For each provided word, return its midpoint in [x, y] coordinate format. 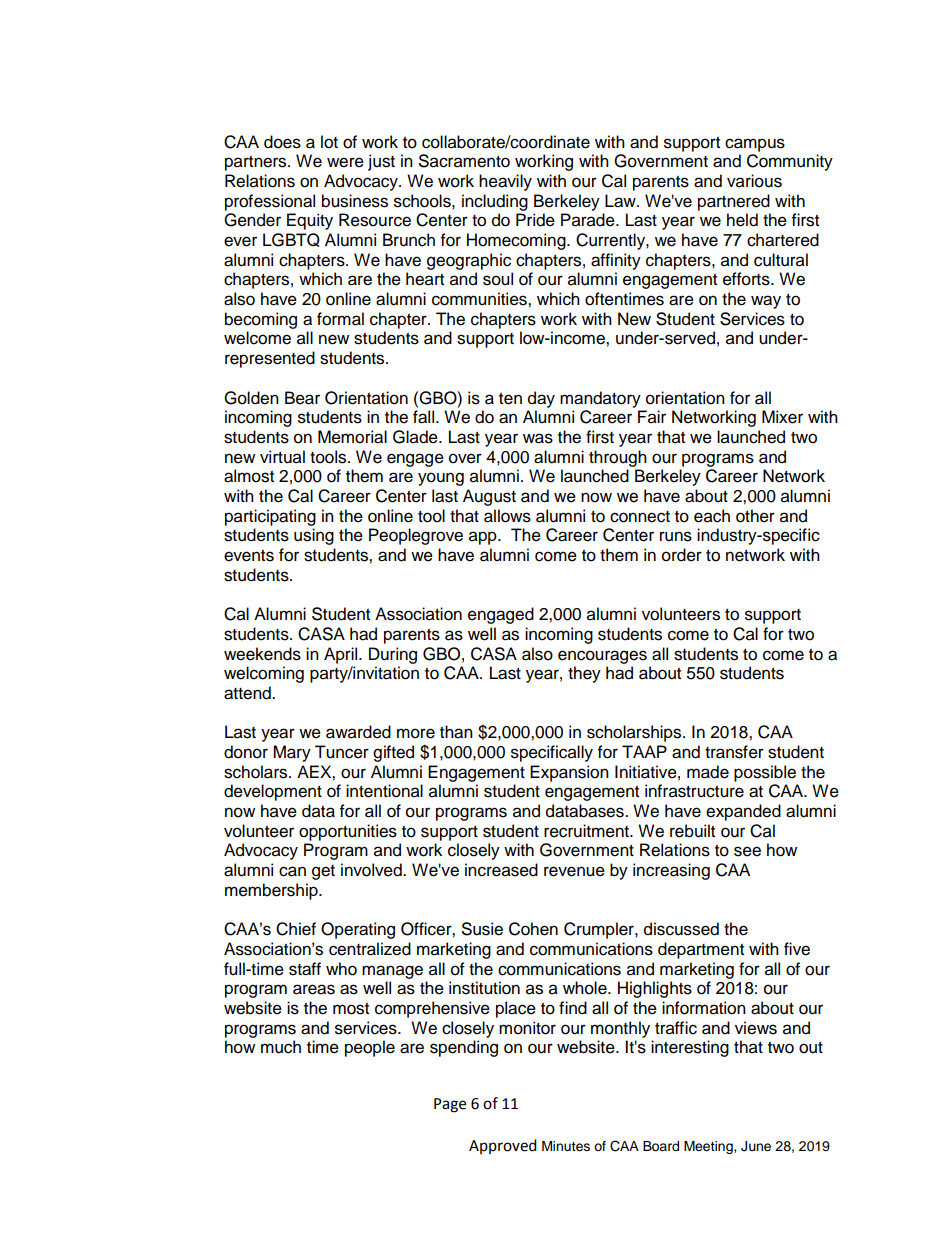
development [273, 792]
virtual [282, 457]
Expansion [569, 773]
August [489, 497]
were [345, 162]
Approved [503, 1146]
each [712, 516]
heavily [505, 182]
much [281, 1047]
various [754, 181]
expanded [743, 812]
